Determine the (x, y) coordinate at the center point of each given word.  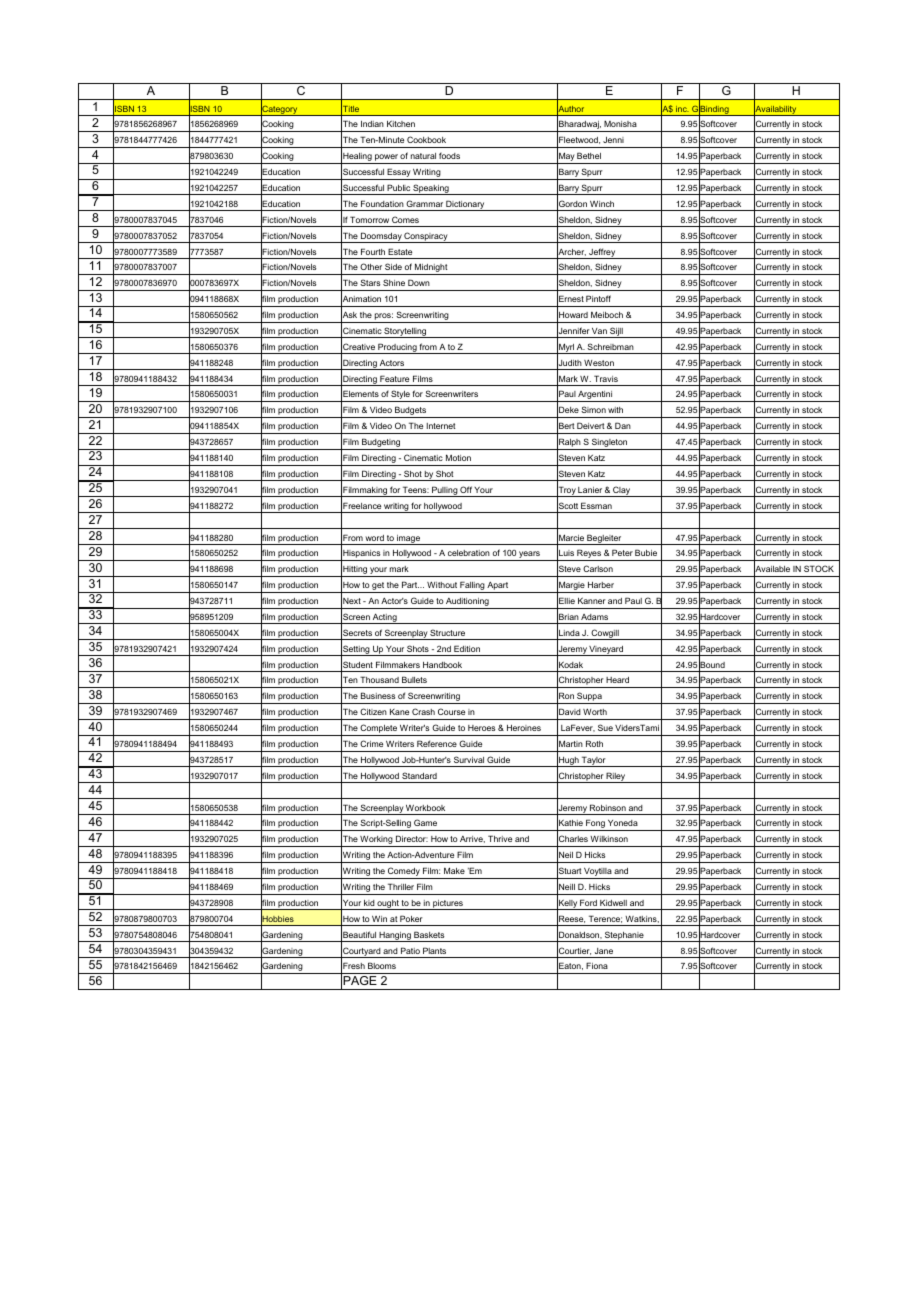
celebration (469, 553)
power (386, 159)
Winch (602, 204)
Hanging (395, 937)
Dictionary (465, 205)
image (408, 540)
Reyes (589, 555)
